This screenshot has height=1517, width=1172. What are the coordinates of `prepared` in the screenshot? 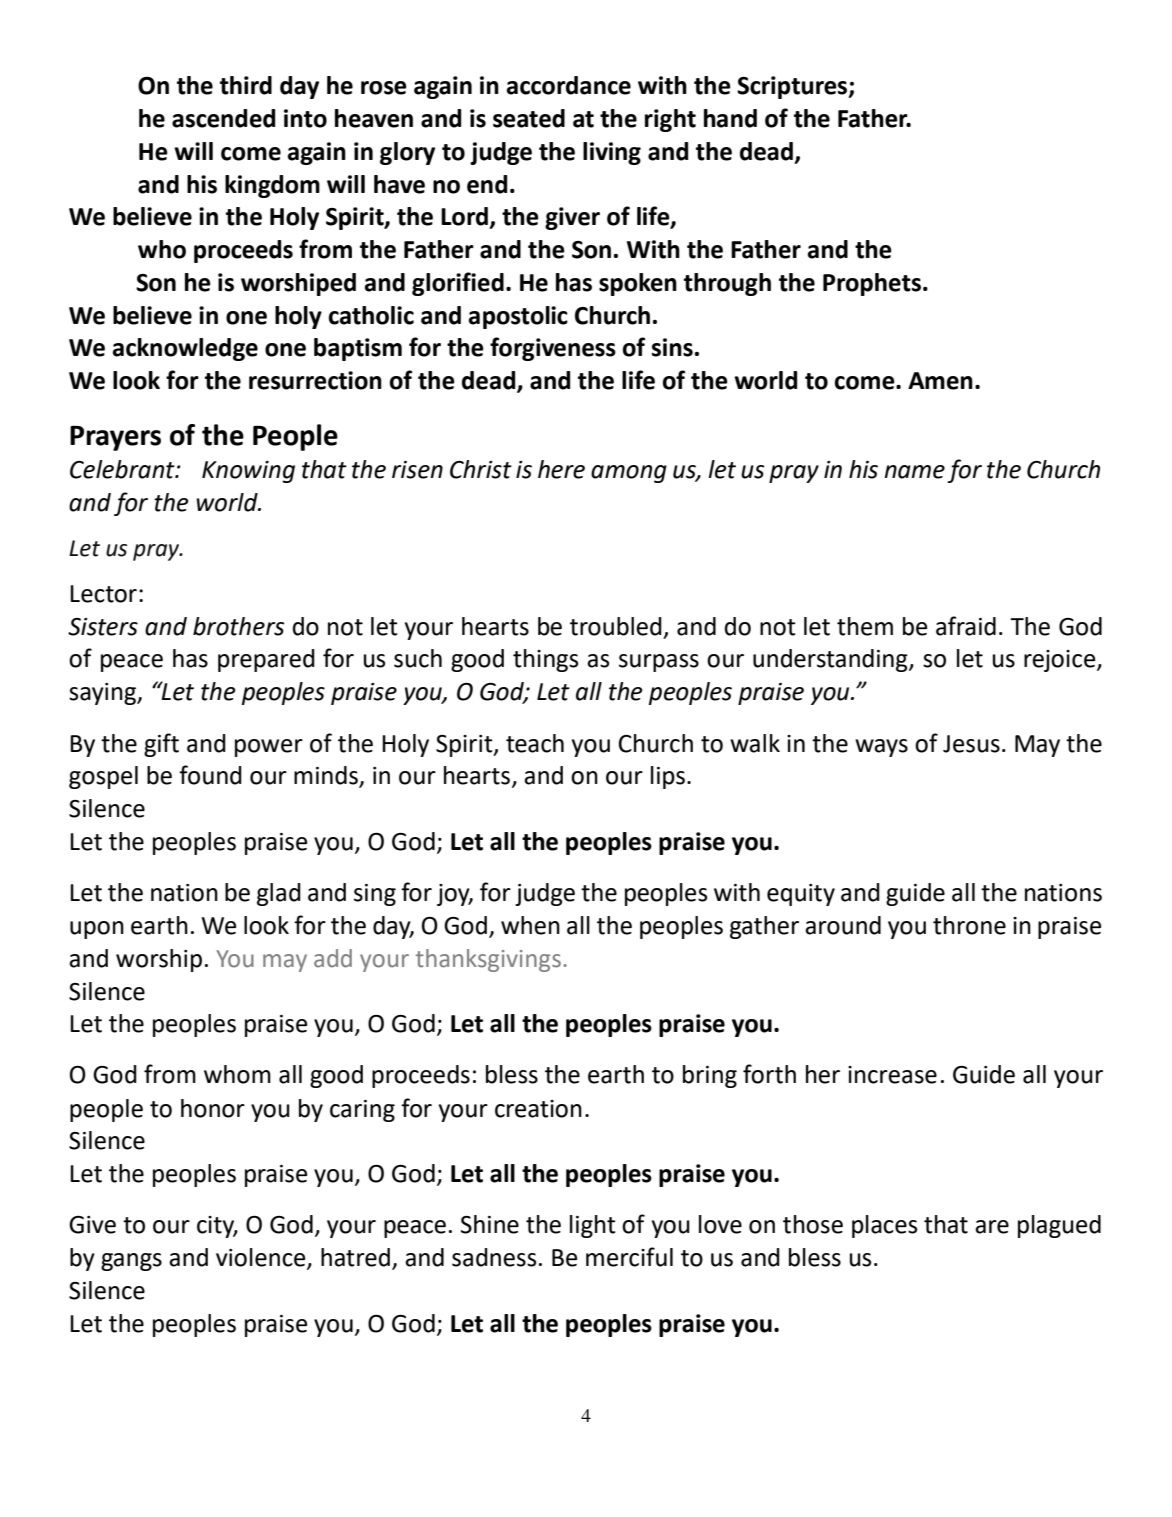 It's located at (266, 660).
